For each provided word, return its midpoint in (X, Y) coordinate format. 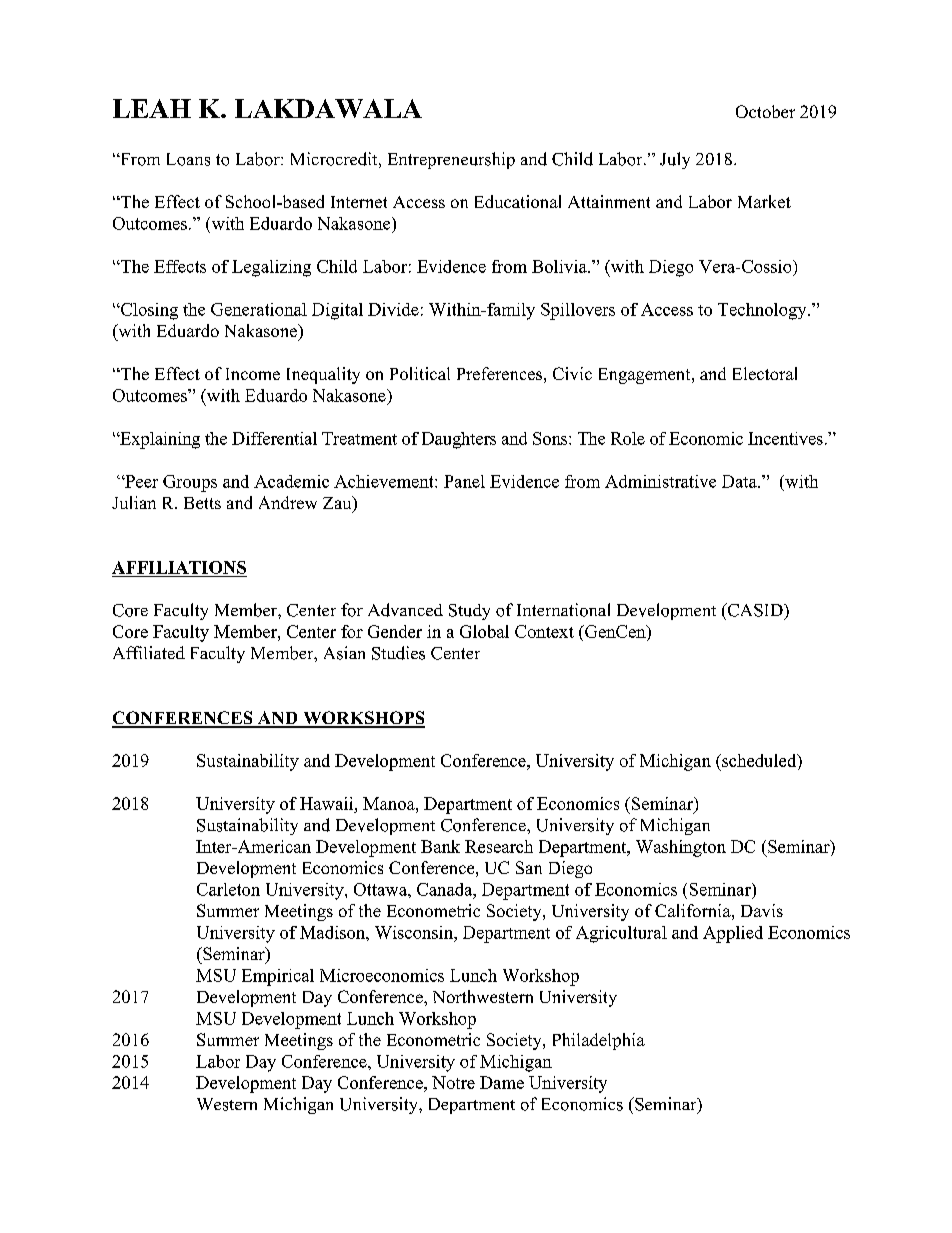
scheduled (759, 760)
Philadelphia (599, 1041)
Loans (188, 159)
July (675, 160)
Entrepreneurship (451, 160)
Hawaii (328, 803)
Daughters (459, 440)
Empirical (278, 977)
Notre (453, 1082)
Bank (440, 846)
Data (740, 481)
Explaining (159, 440)
